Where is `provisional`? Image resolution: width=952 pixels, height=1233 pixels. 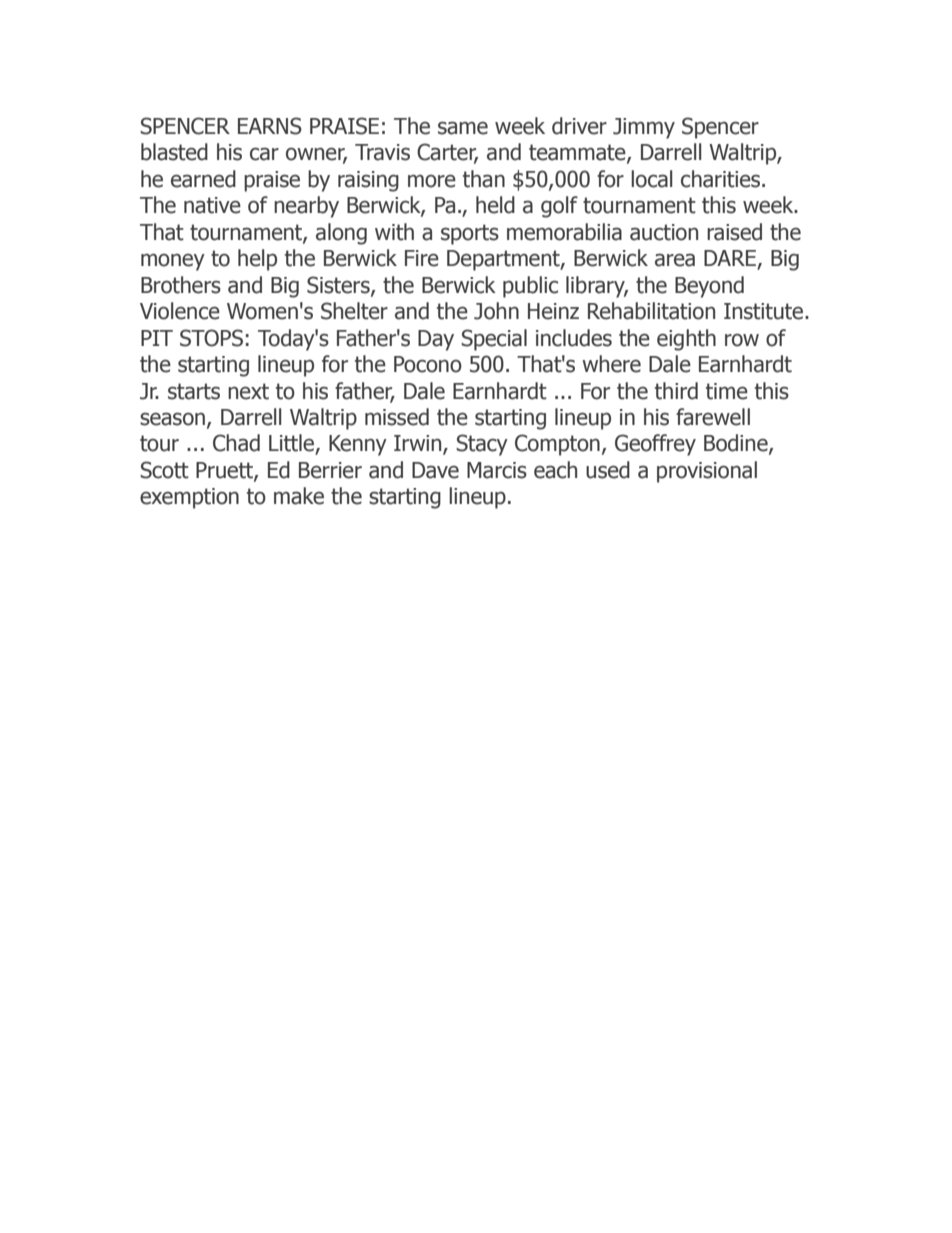 provisional is located at coordinates (707, 472).
